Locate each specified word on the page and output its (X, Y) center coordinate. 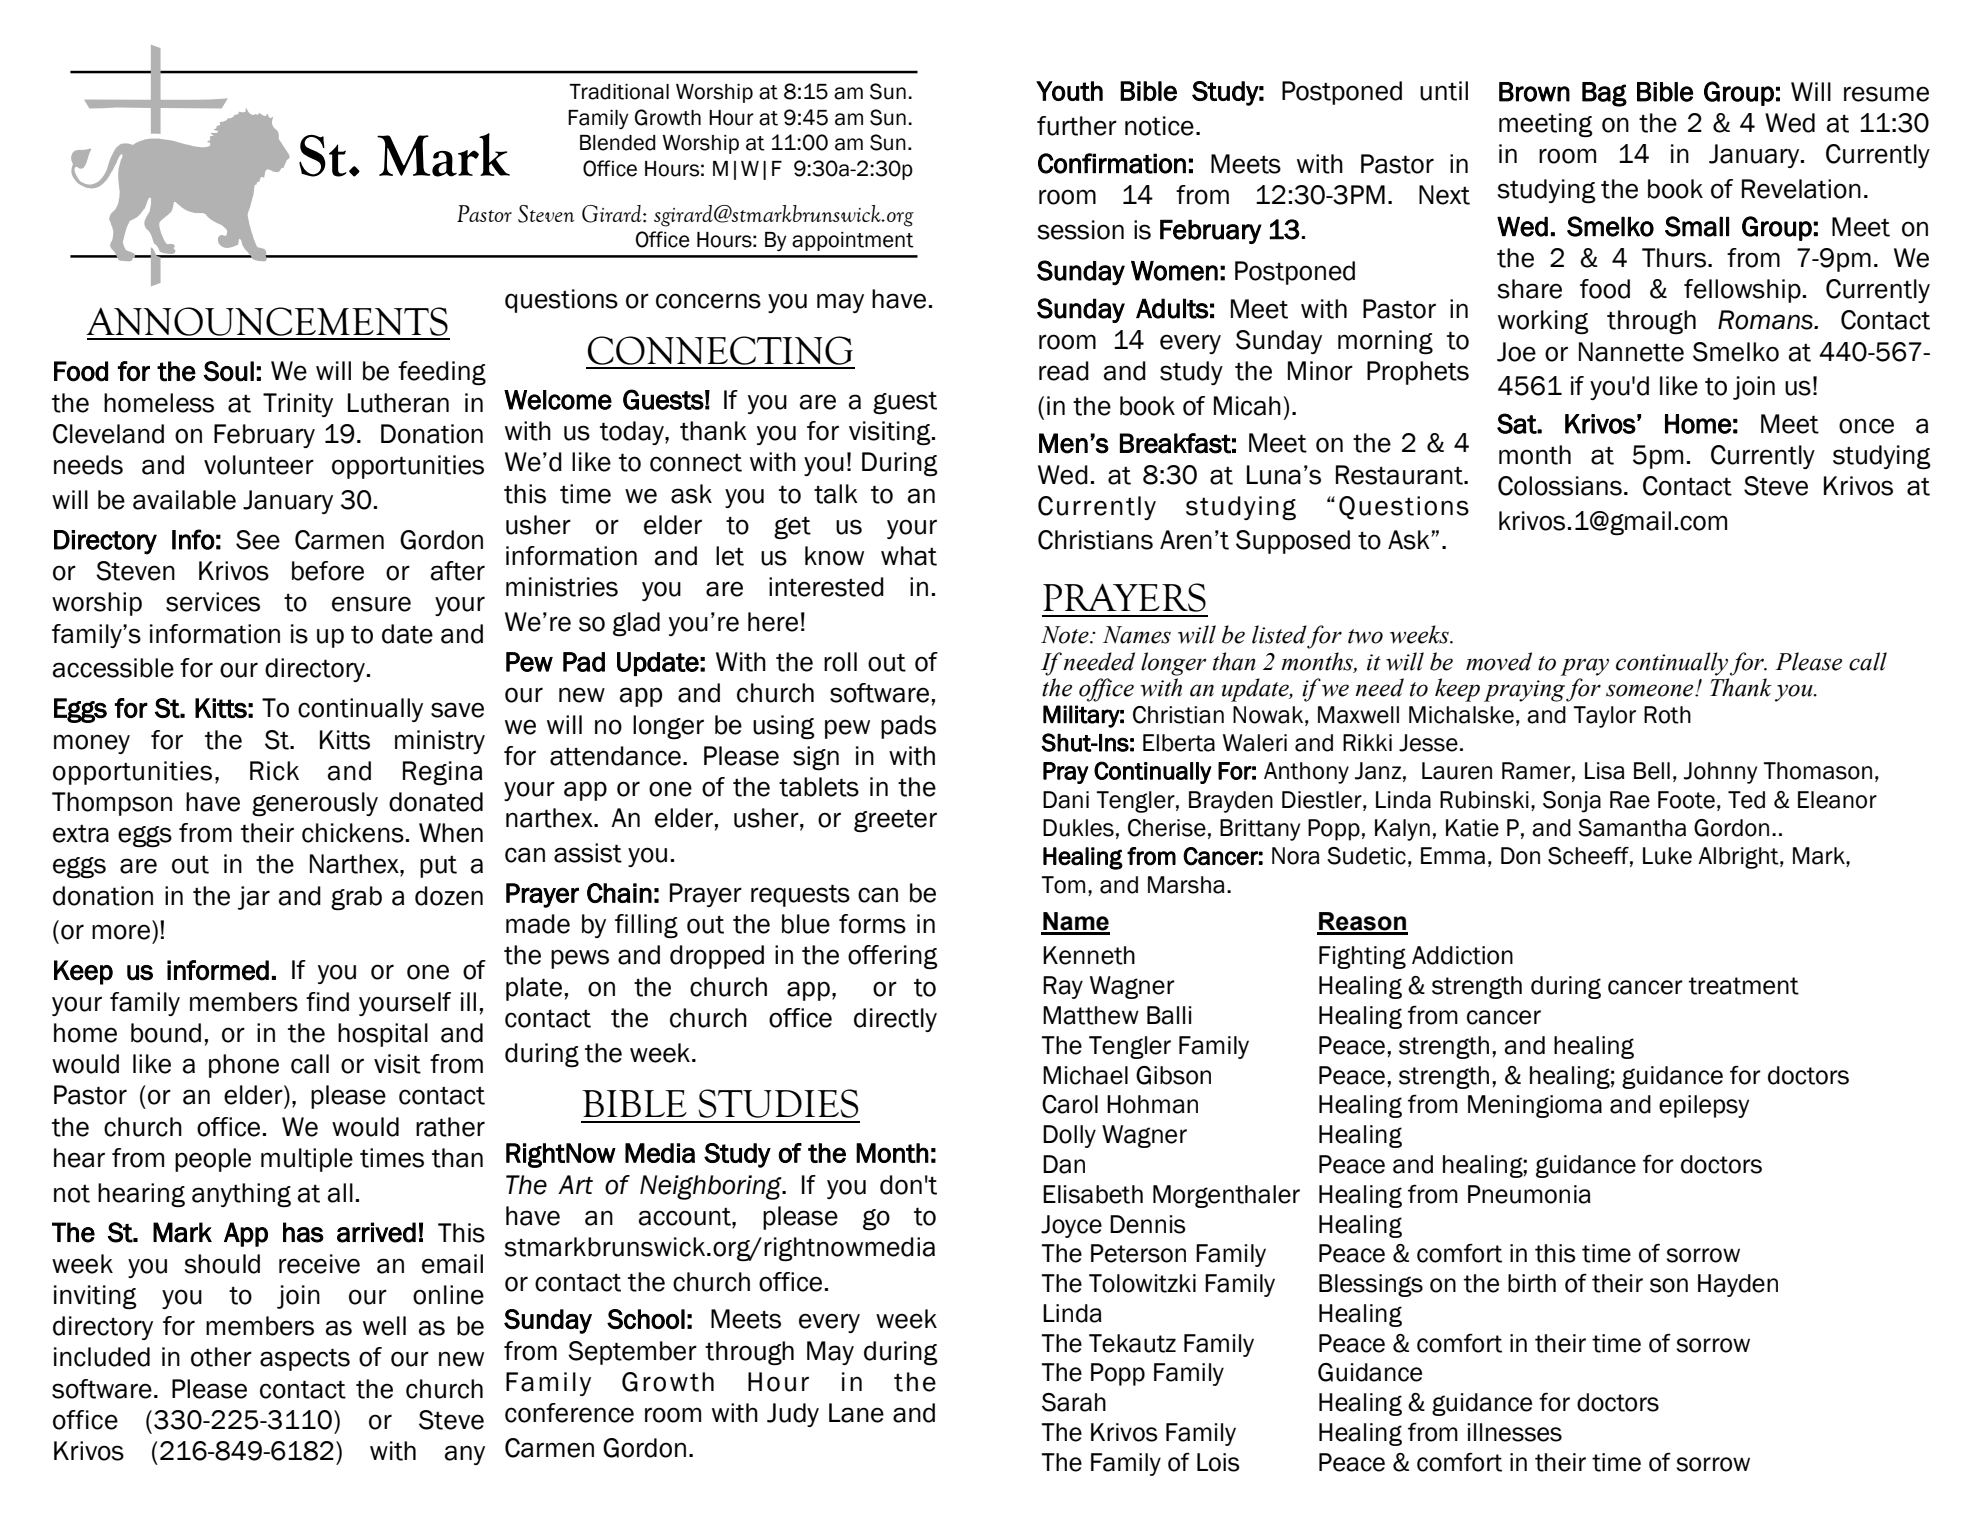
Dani (1066, 800)
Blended (618, 143)
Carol (1070, 1104)
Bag (1604, 94)
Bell (1652, 771)
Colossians (1560, 486)
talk (836, 494)
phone (244, 1066)
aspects (305, 1359)
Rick (274, 771)
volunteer (259, 465)
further (1077, 126)
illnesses (1515, 1432)
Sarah (1074, 1402)
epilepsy (1704, 1106)
